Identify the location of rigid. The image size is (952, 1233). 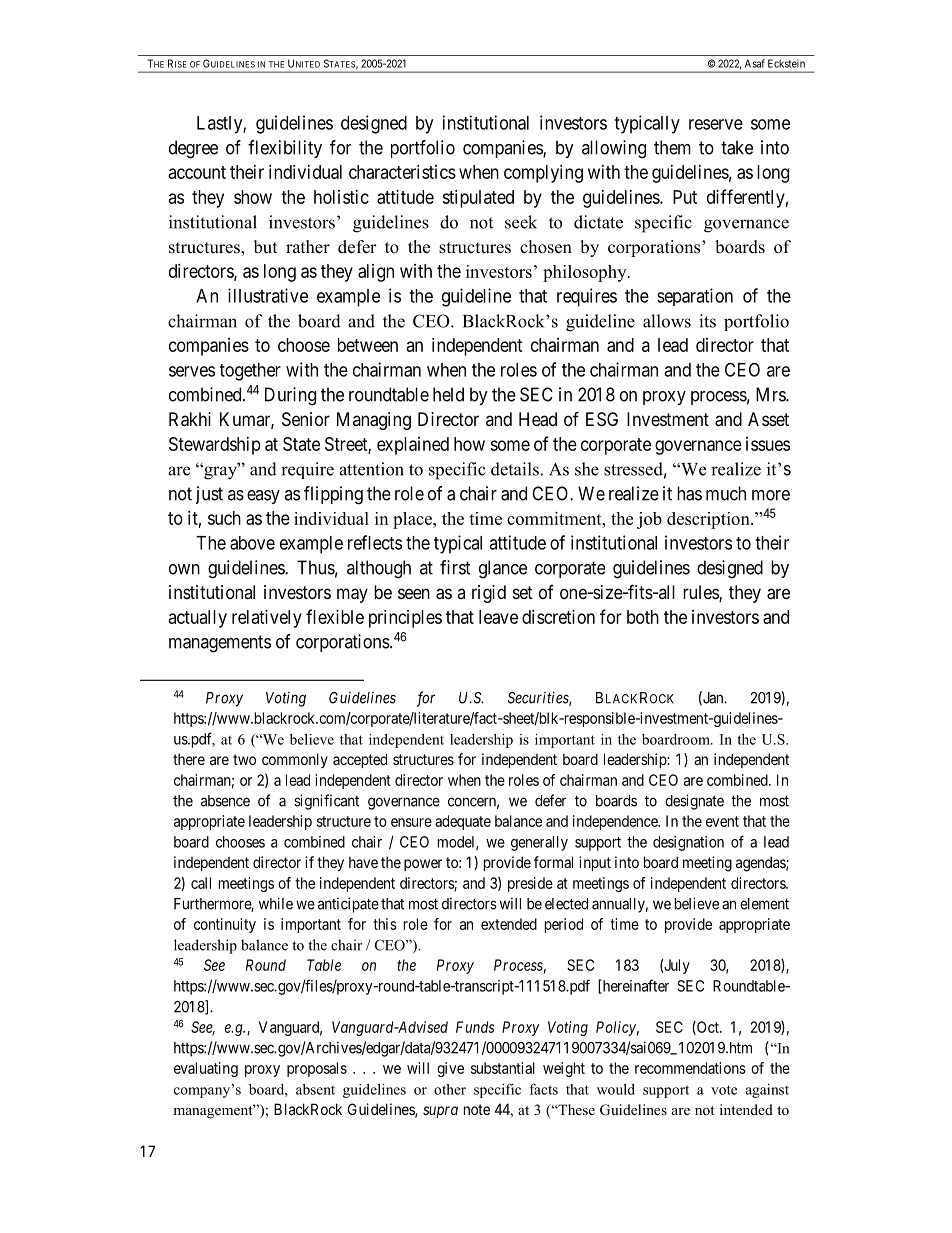
(489, 594).
